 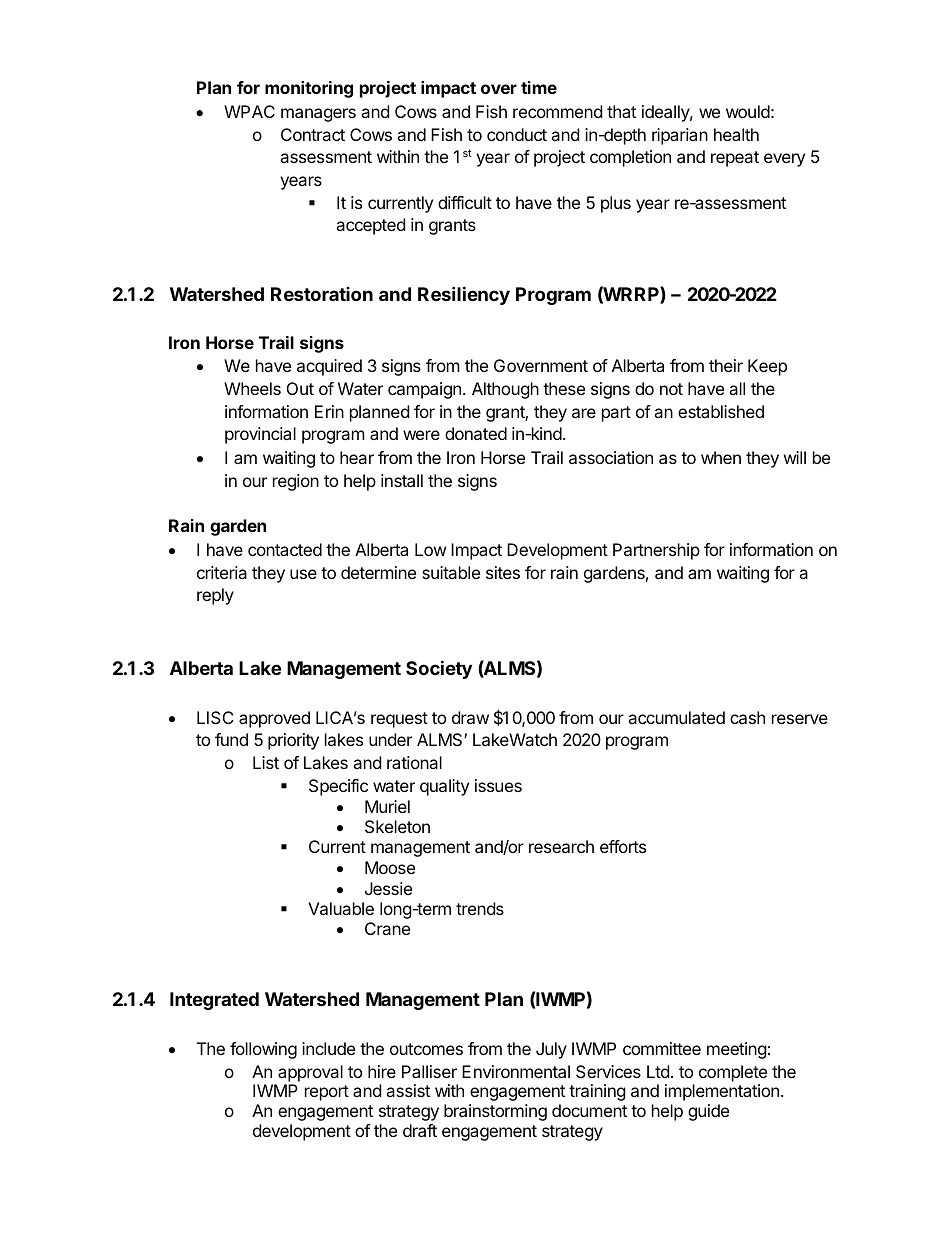 I want to click on Contract, so click(x=313, y=134).
